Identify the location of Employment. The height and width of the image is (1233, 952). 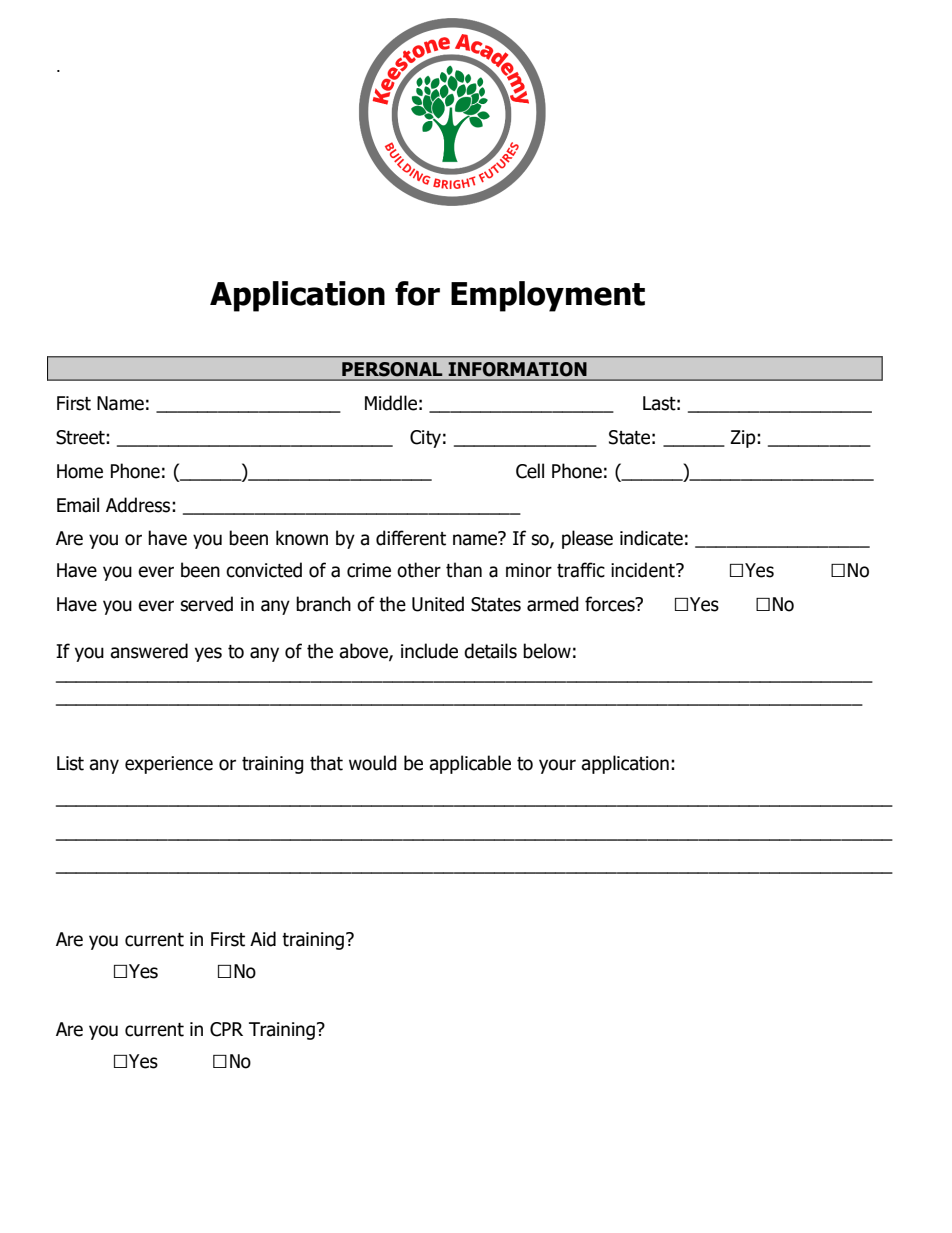
(548, 296).
